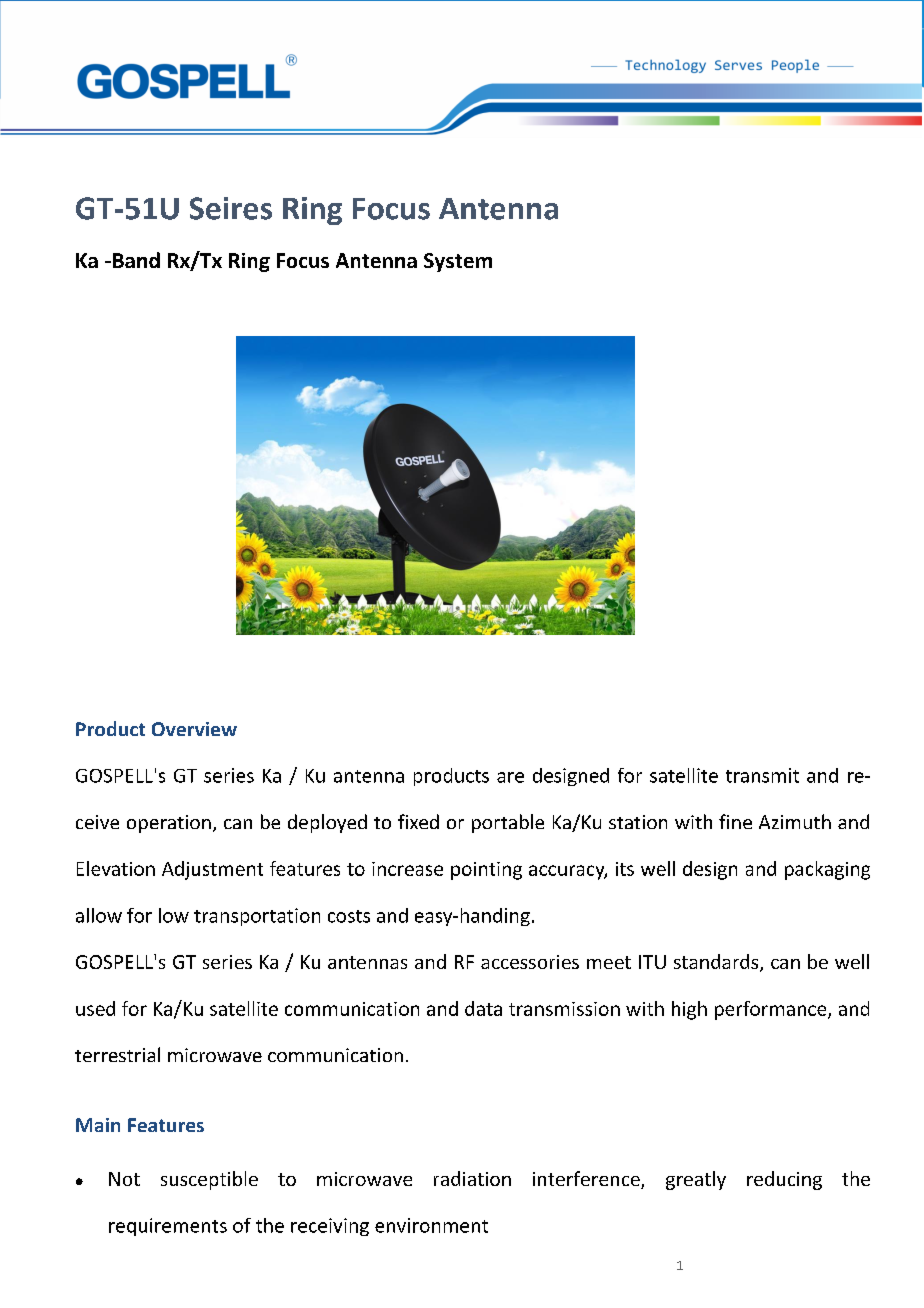 This screenshot has height=1308, width=924. I want to click on greatly, so click(696, 1180).
